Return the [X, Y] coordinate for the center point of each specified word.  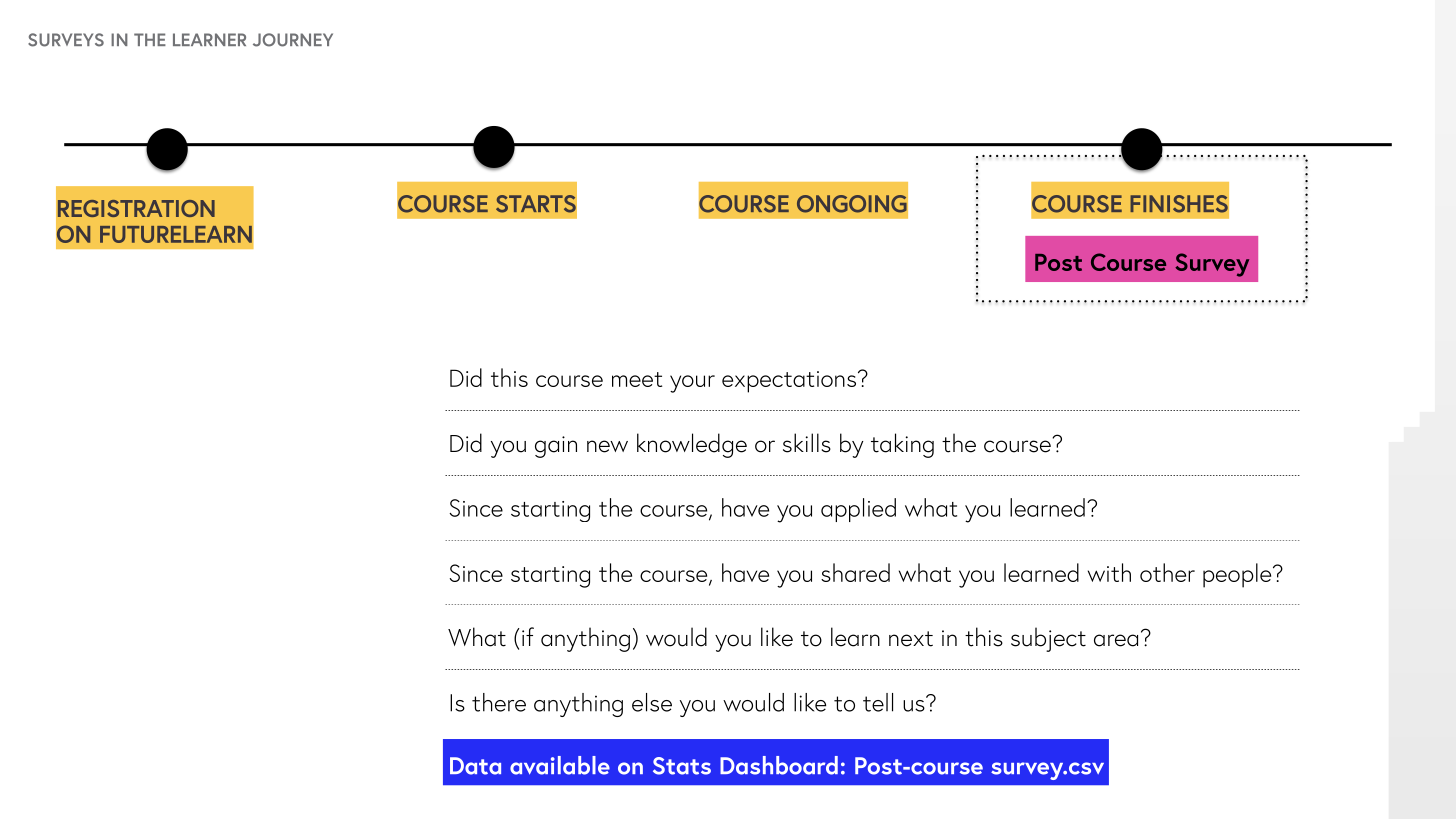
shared [855, 572]
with [1109, 572]
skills [807, 443]
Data [475, 766]
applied [858, 510]
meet [637, 379]
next [911, 639]
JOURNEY [293, 40]
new [607, 446]
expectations [789, 382]
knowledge [692, 445]
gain [556, 447]
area [1116, 640]
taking [902, 445]
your [692, 384]
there [499, 702]
